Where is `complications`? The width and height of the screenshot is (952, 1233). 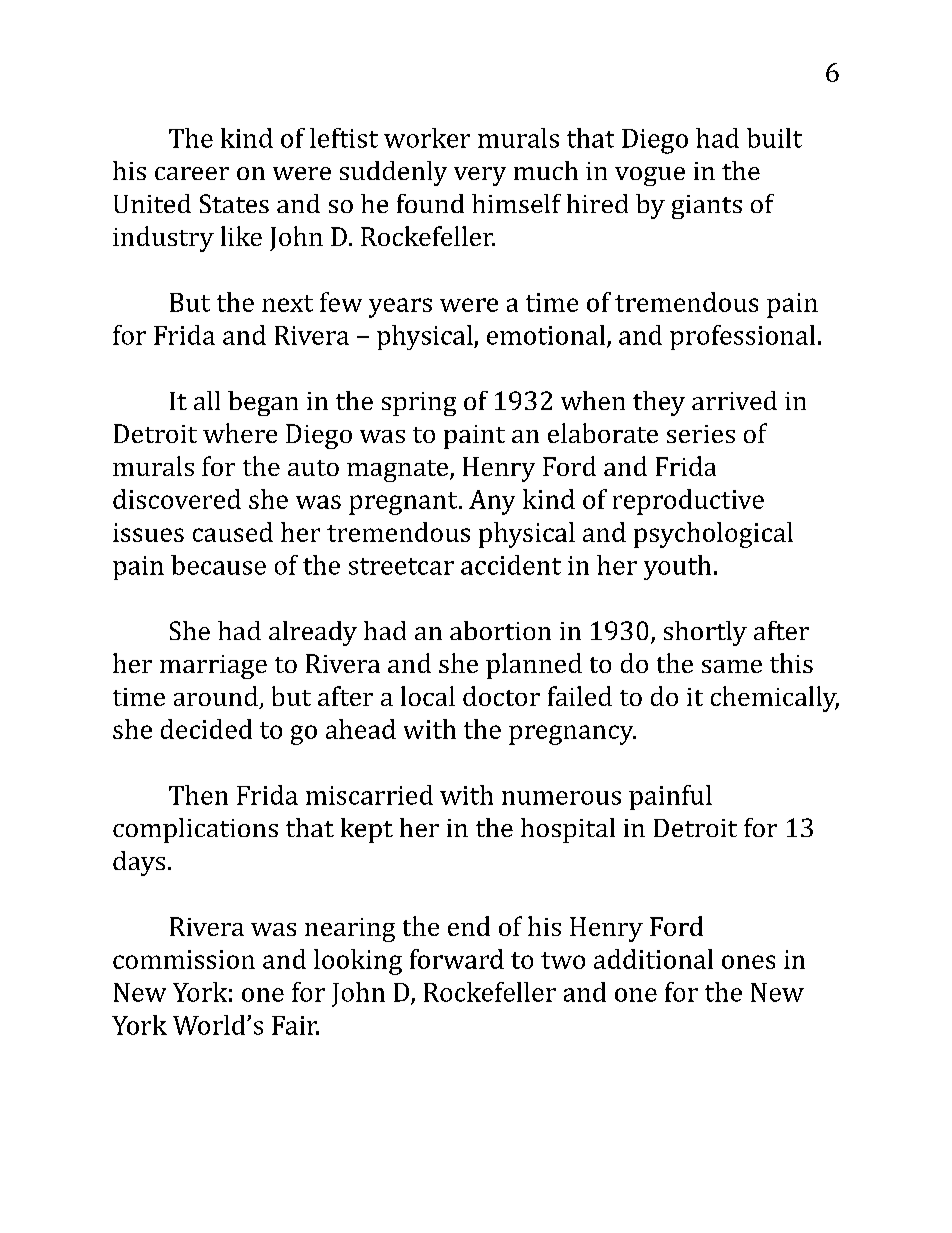
complications is located at coordinates (195, 830).
